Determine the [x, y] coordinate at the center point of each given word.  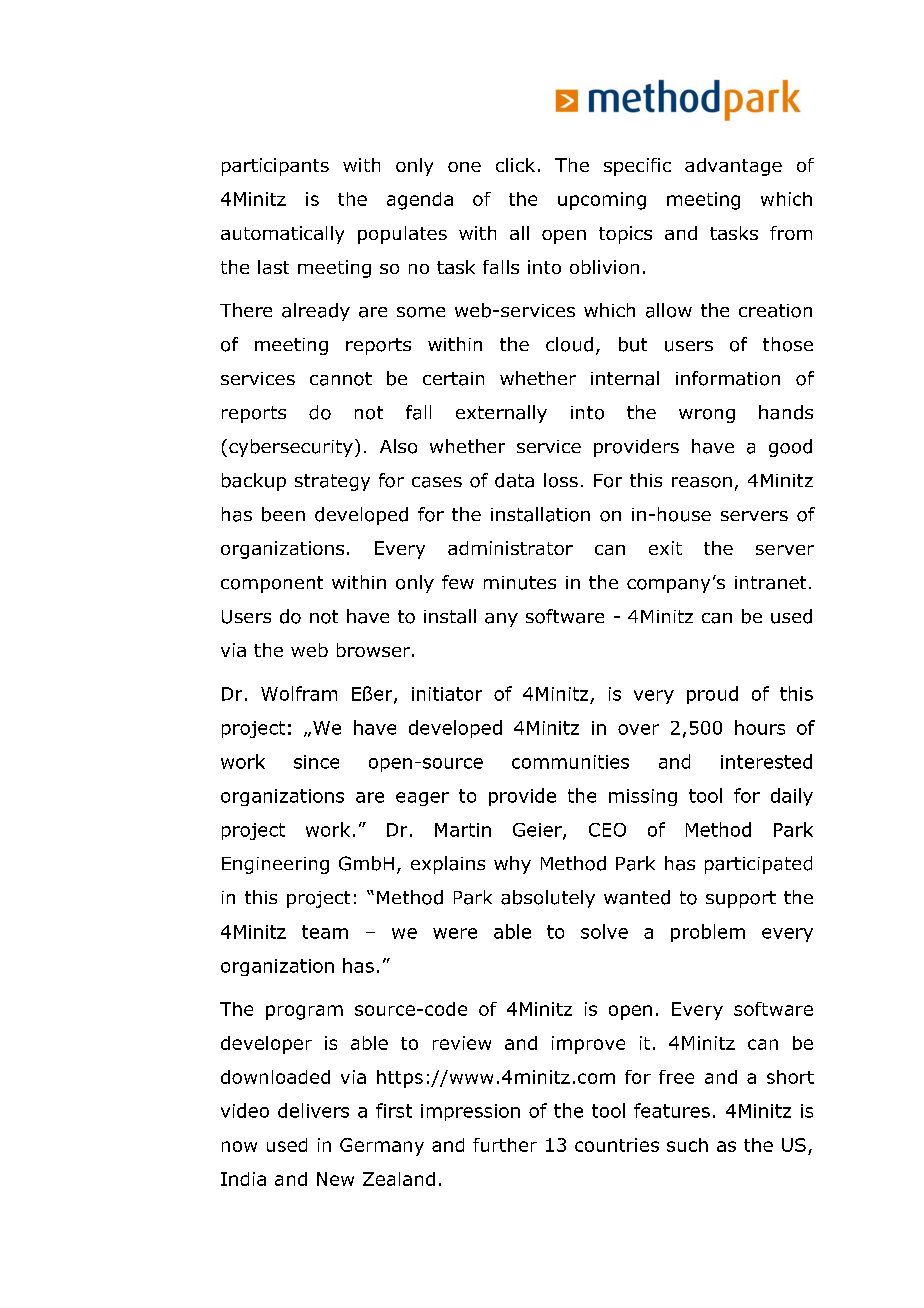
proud [712, 695]
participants [275, 167]
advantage [733, 167]
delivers [313, 1110]
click [515, 165]
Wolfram [299, 693]
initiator [447, 694]
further [505, 1145]
